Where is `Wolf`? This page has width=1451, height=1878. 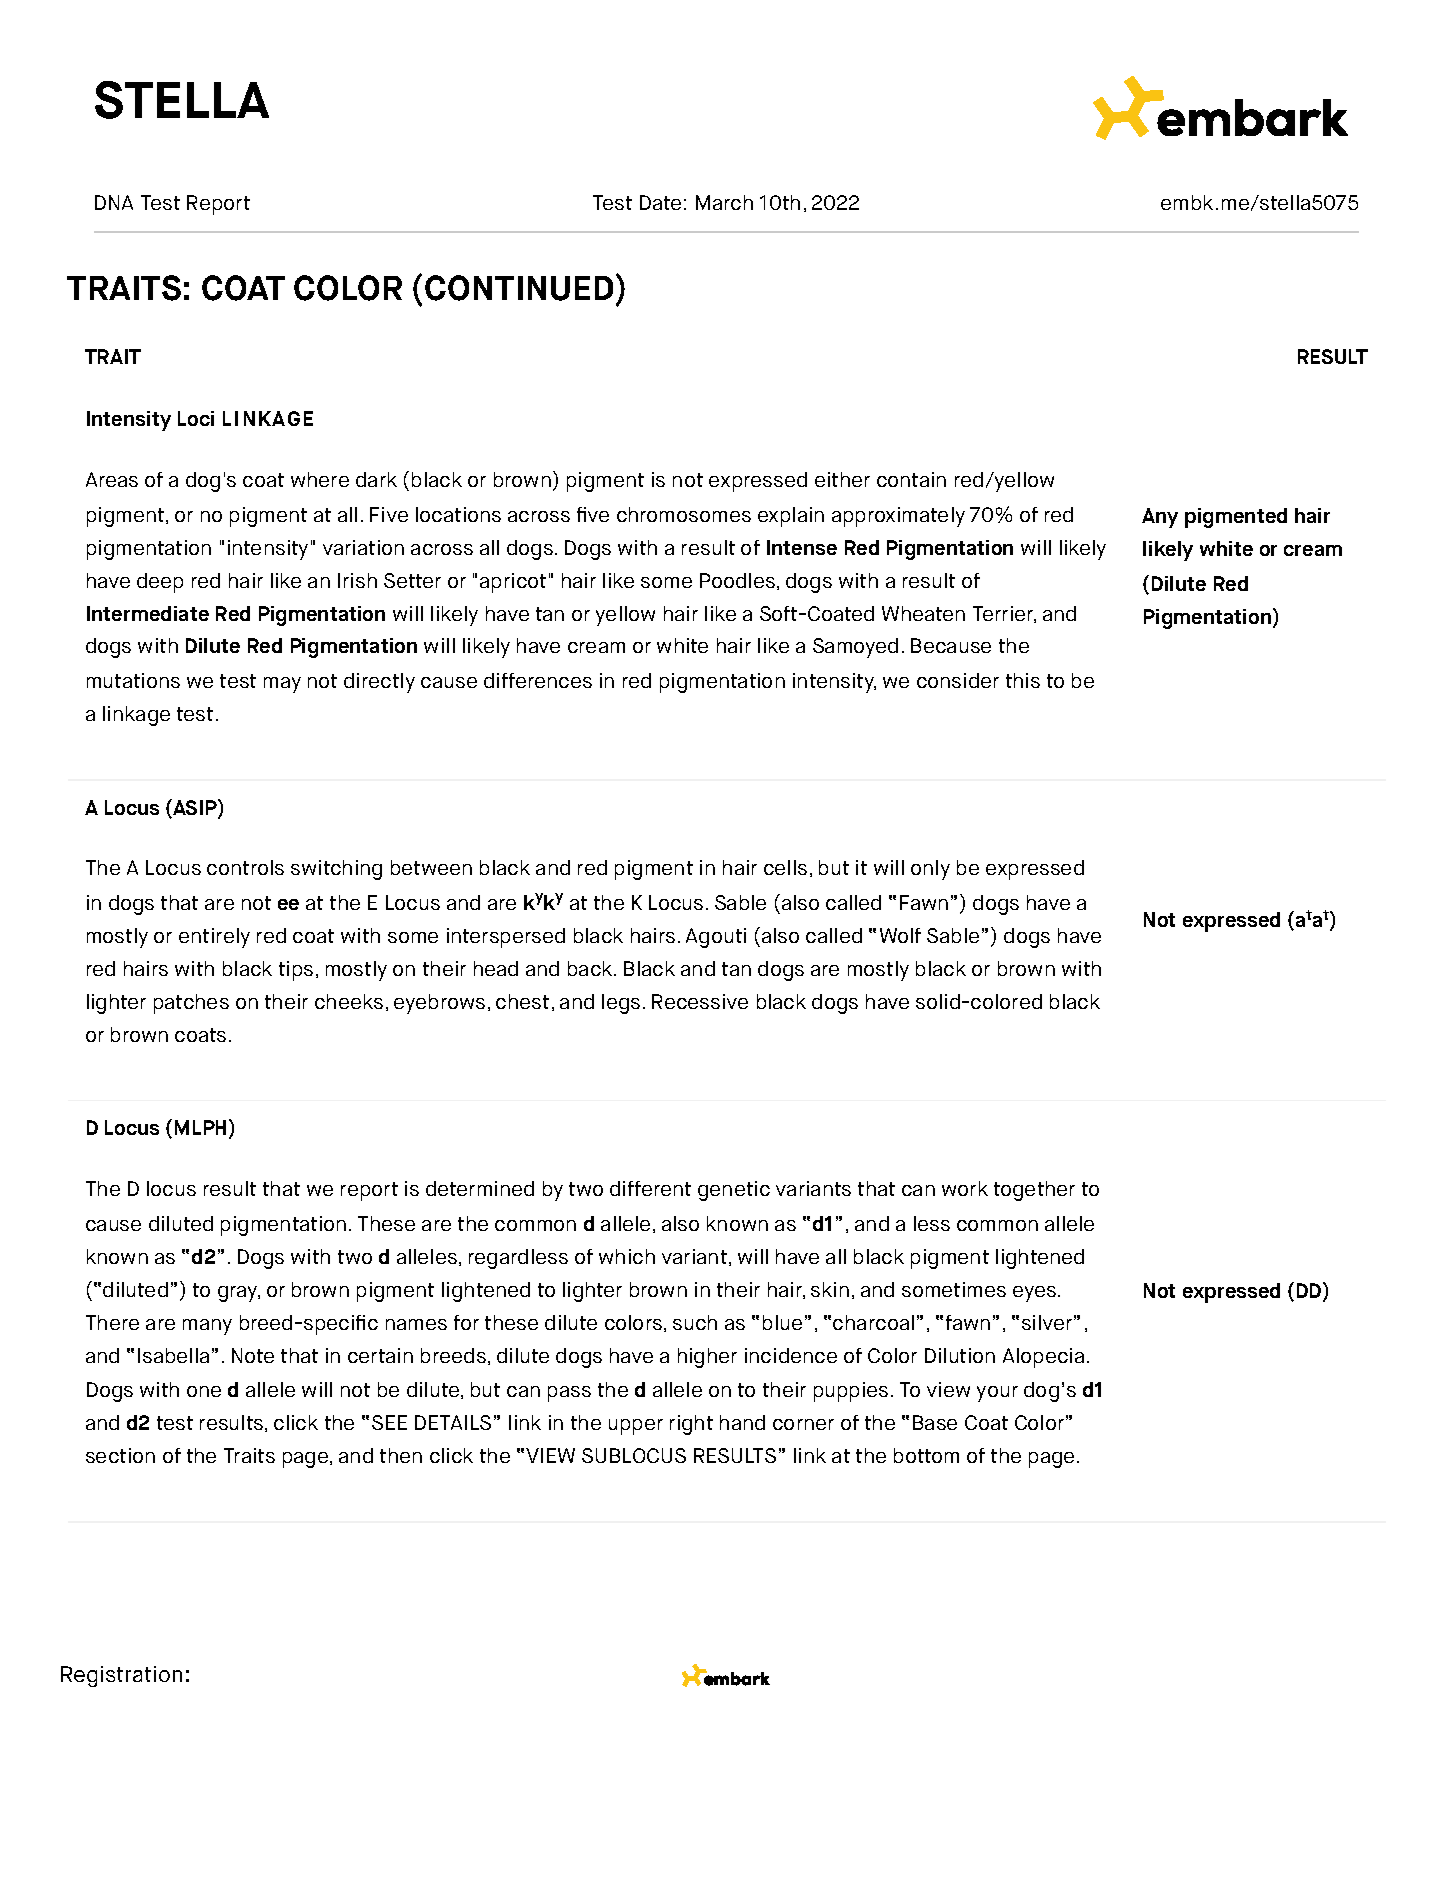
Wolf is located at coordinates (900, 935).
